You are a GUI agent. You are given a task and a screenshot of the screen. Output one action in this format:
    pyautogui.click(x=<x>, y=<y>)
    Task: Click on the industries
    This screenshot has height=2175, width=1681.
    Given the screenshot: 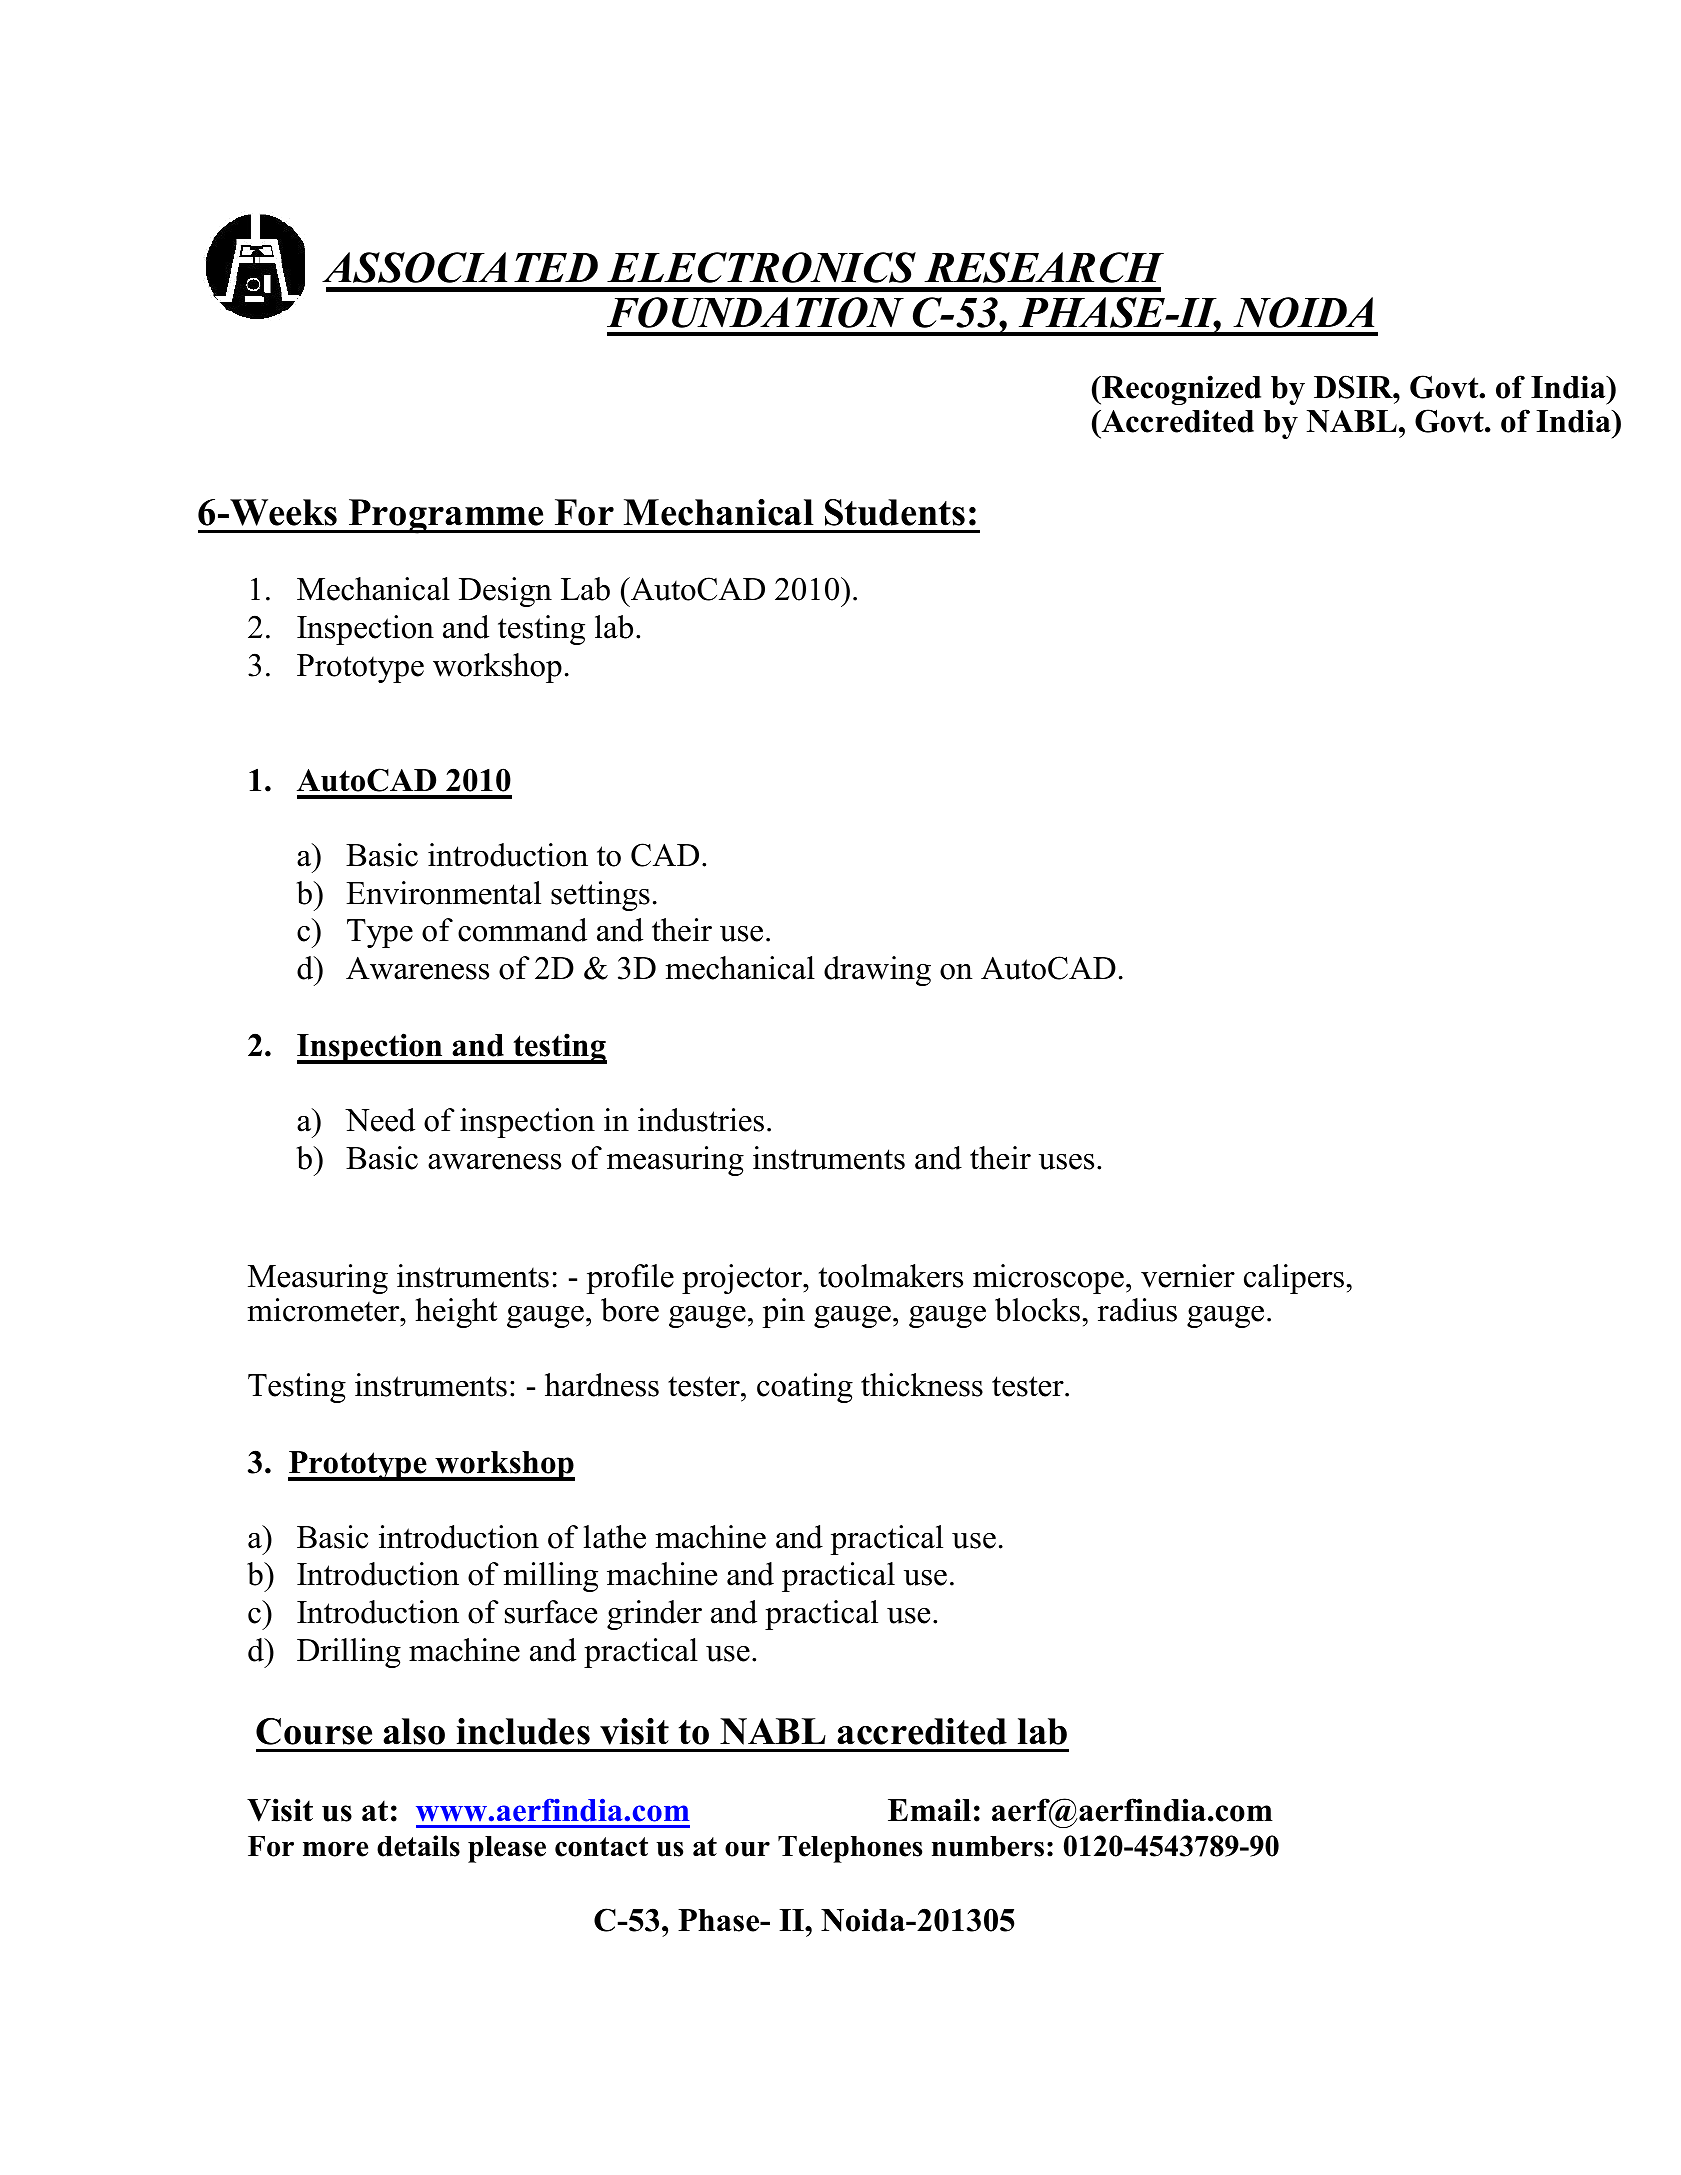 What is the action you would take?
    pyautogui.click(x=701, y=1120)
